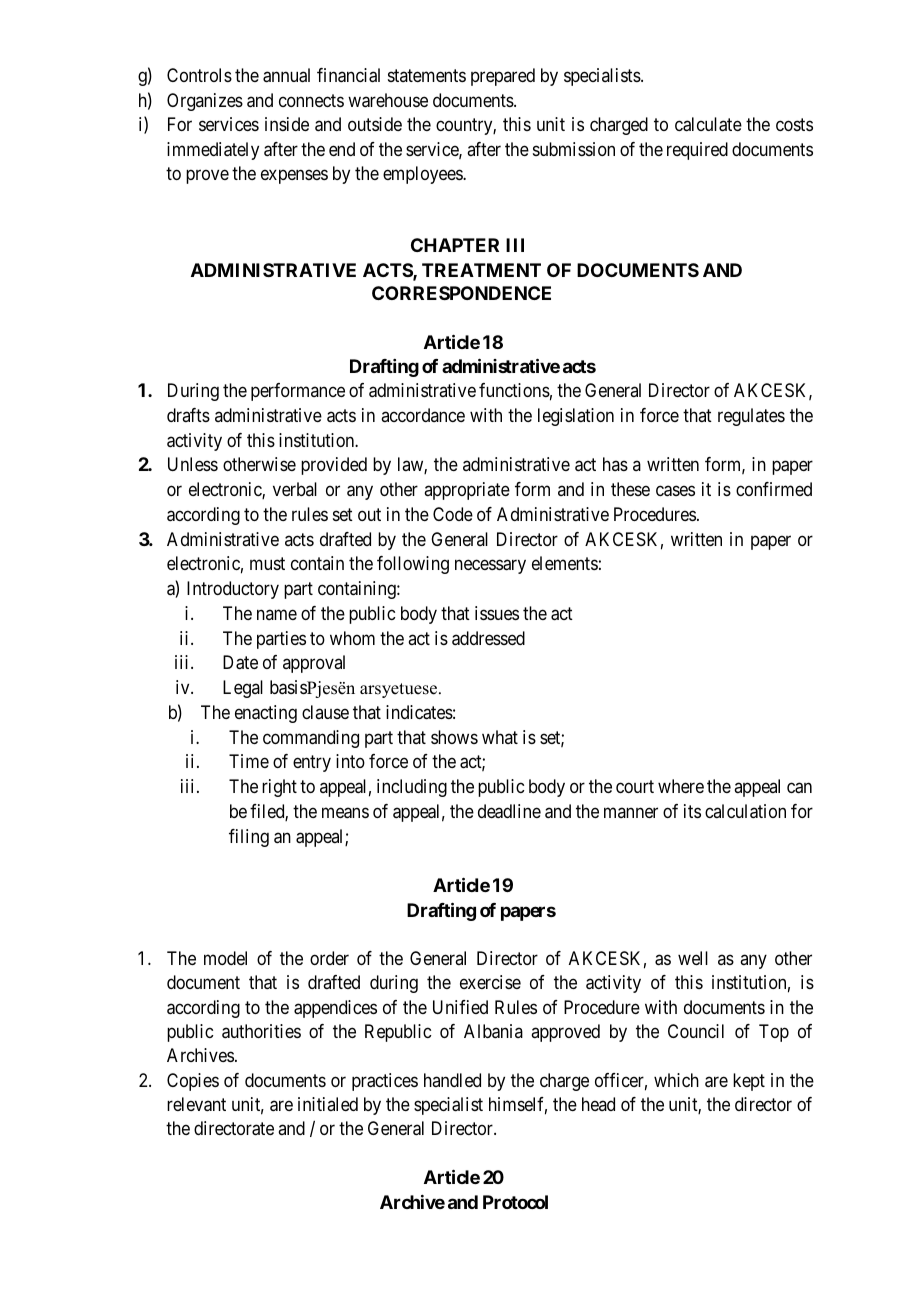 Image resolution: width=924 pixels, height=1308 pixels. I want to click on addressed, so click(488, 638).
